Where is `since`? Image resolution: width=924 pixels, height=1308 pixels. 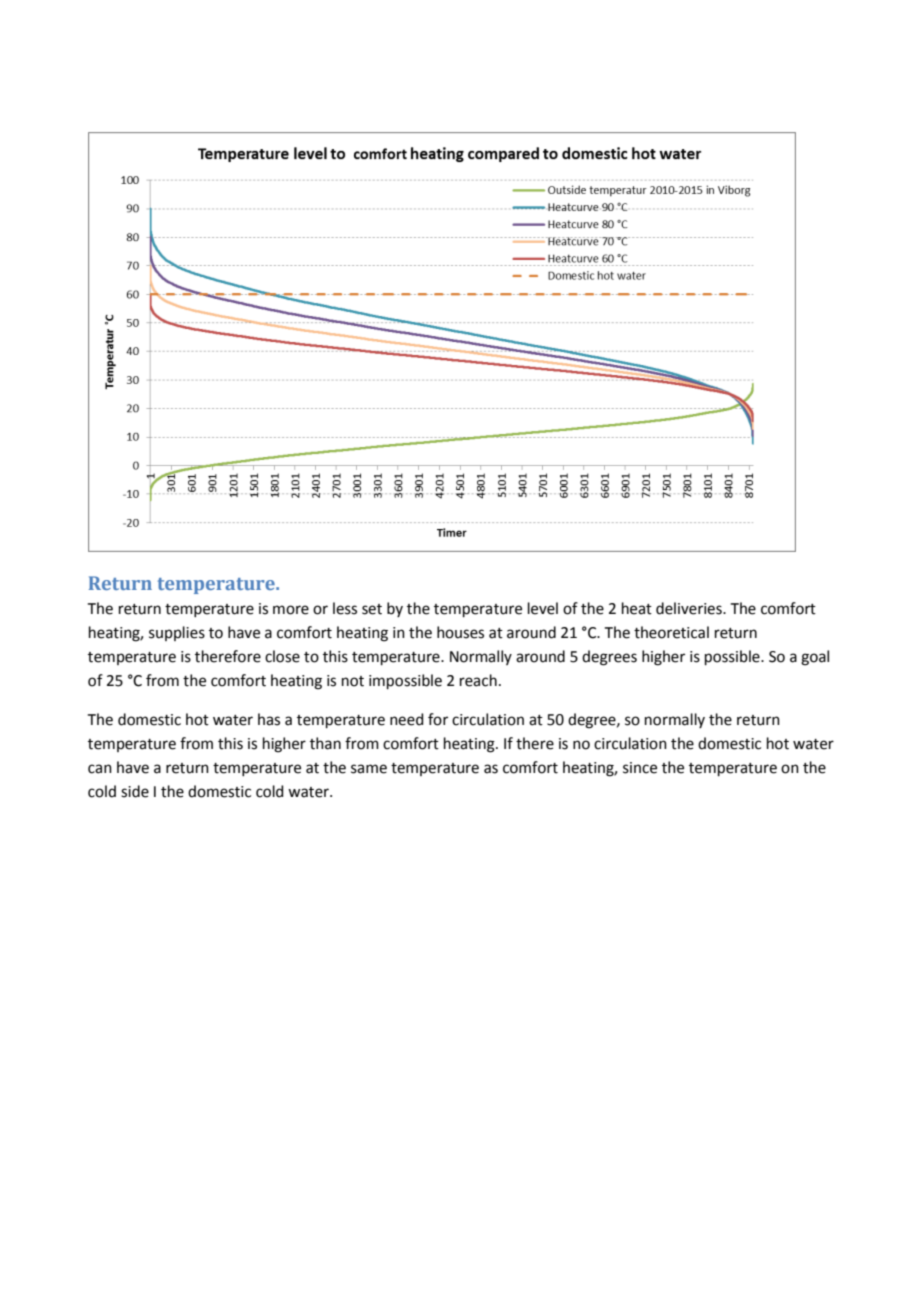 since is located at coordinates (640, 768).
